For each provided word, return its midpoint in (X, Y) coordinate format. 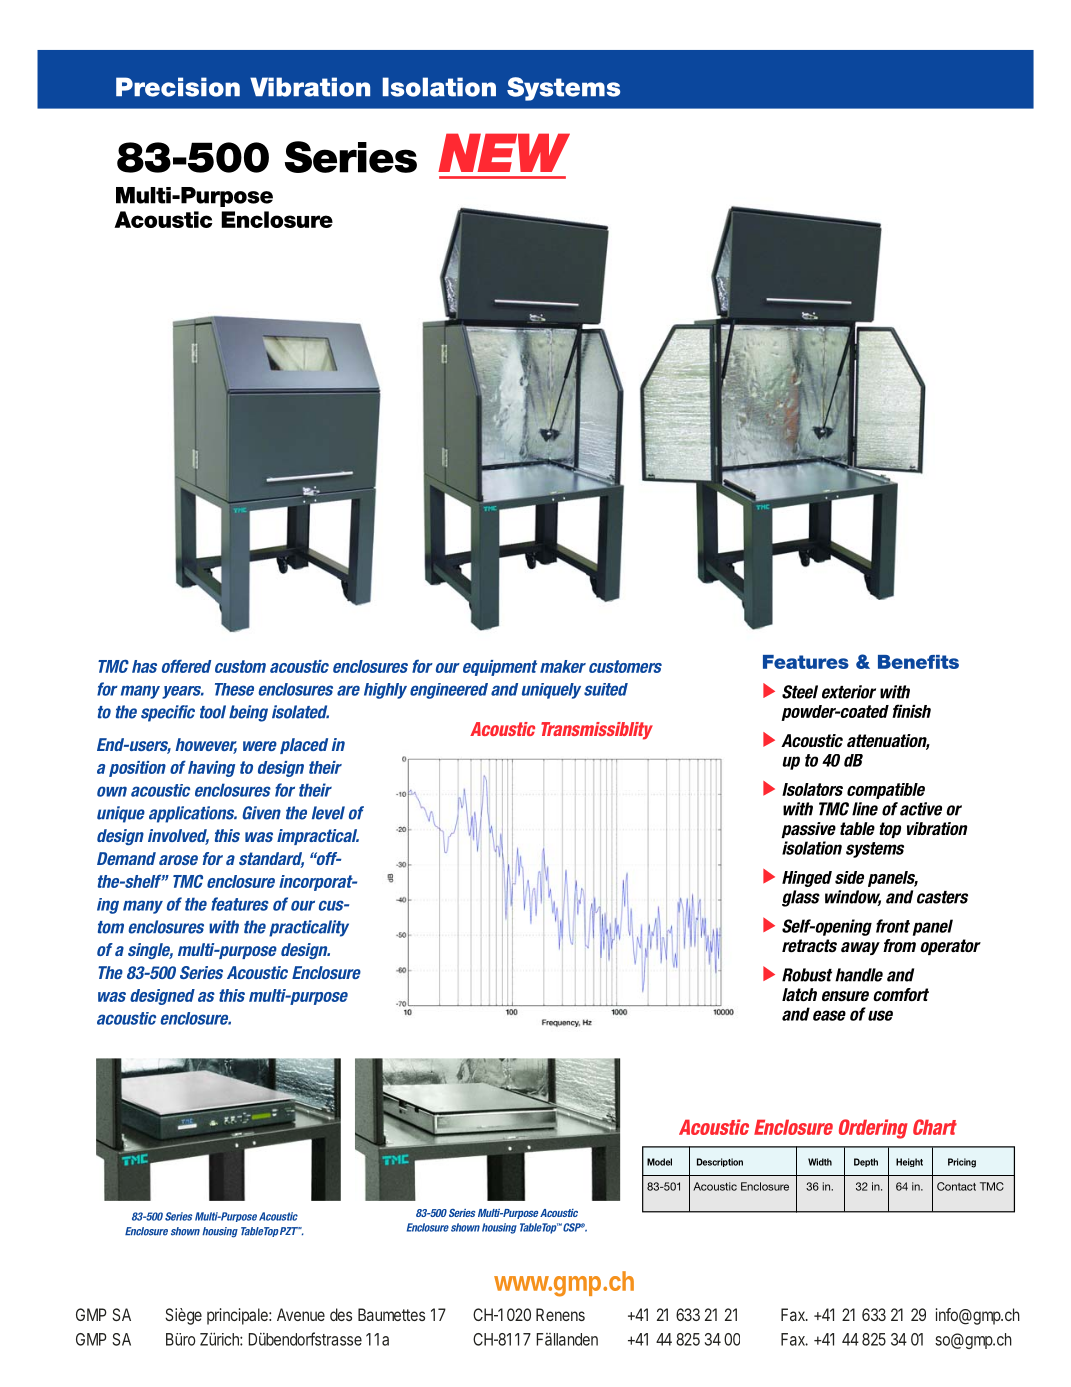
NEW (504, 152)
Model (659, 1162)
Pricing (962, 1163)
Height (909, 1162)
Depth (866, 1162)
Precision (178, 87)
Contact (956, 1186)
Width (820, 1162)
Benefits (918, 662)
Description (720, 1162)
